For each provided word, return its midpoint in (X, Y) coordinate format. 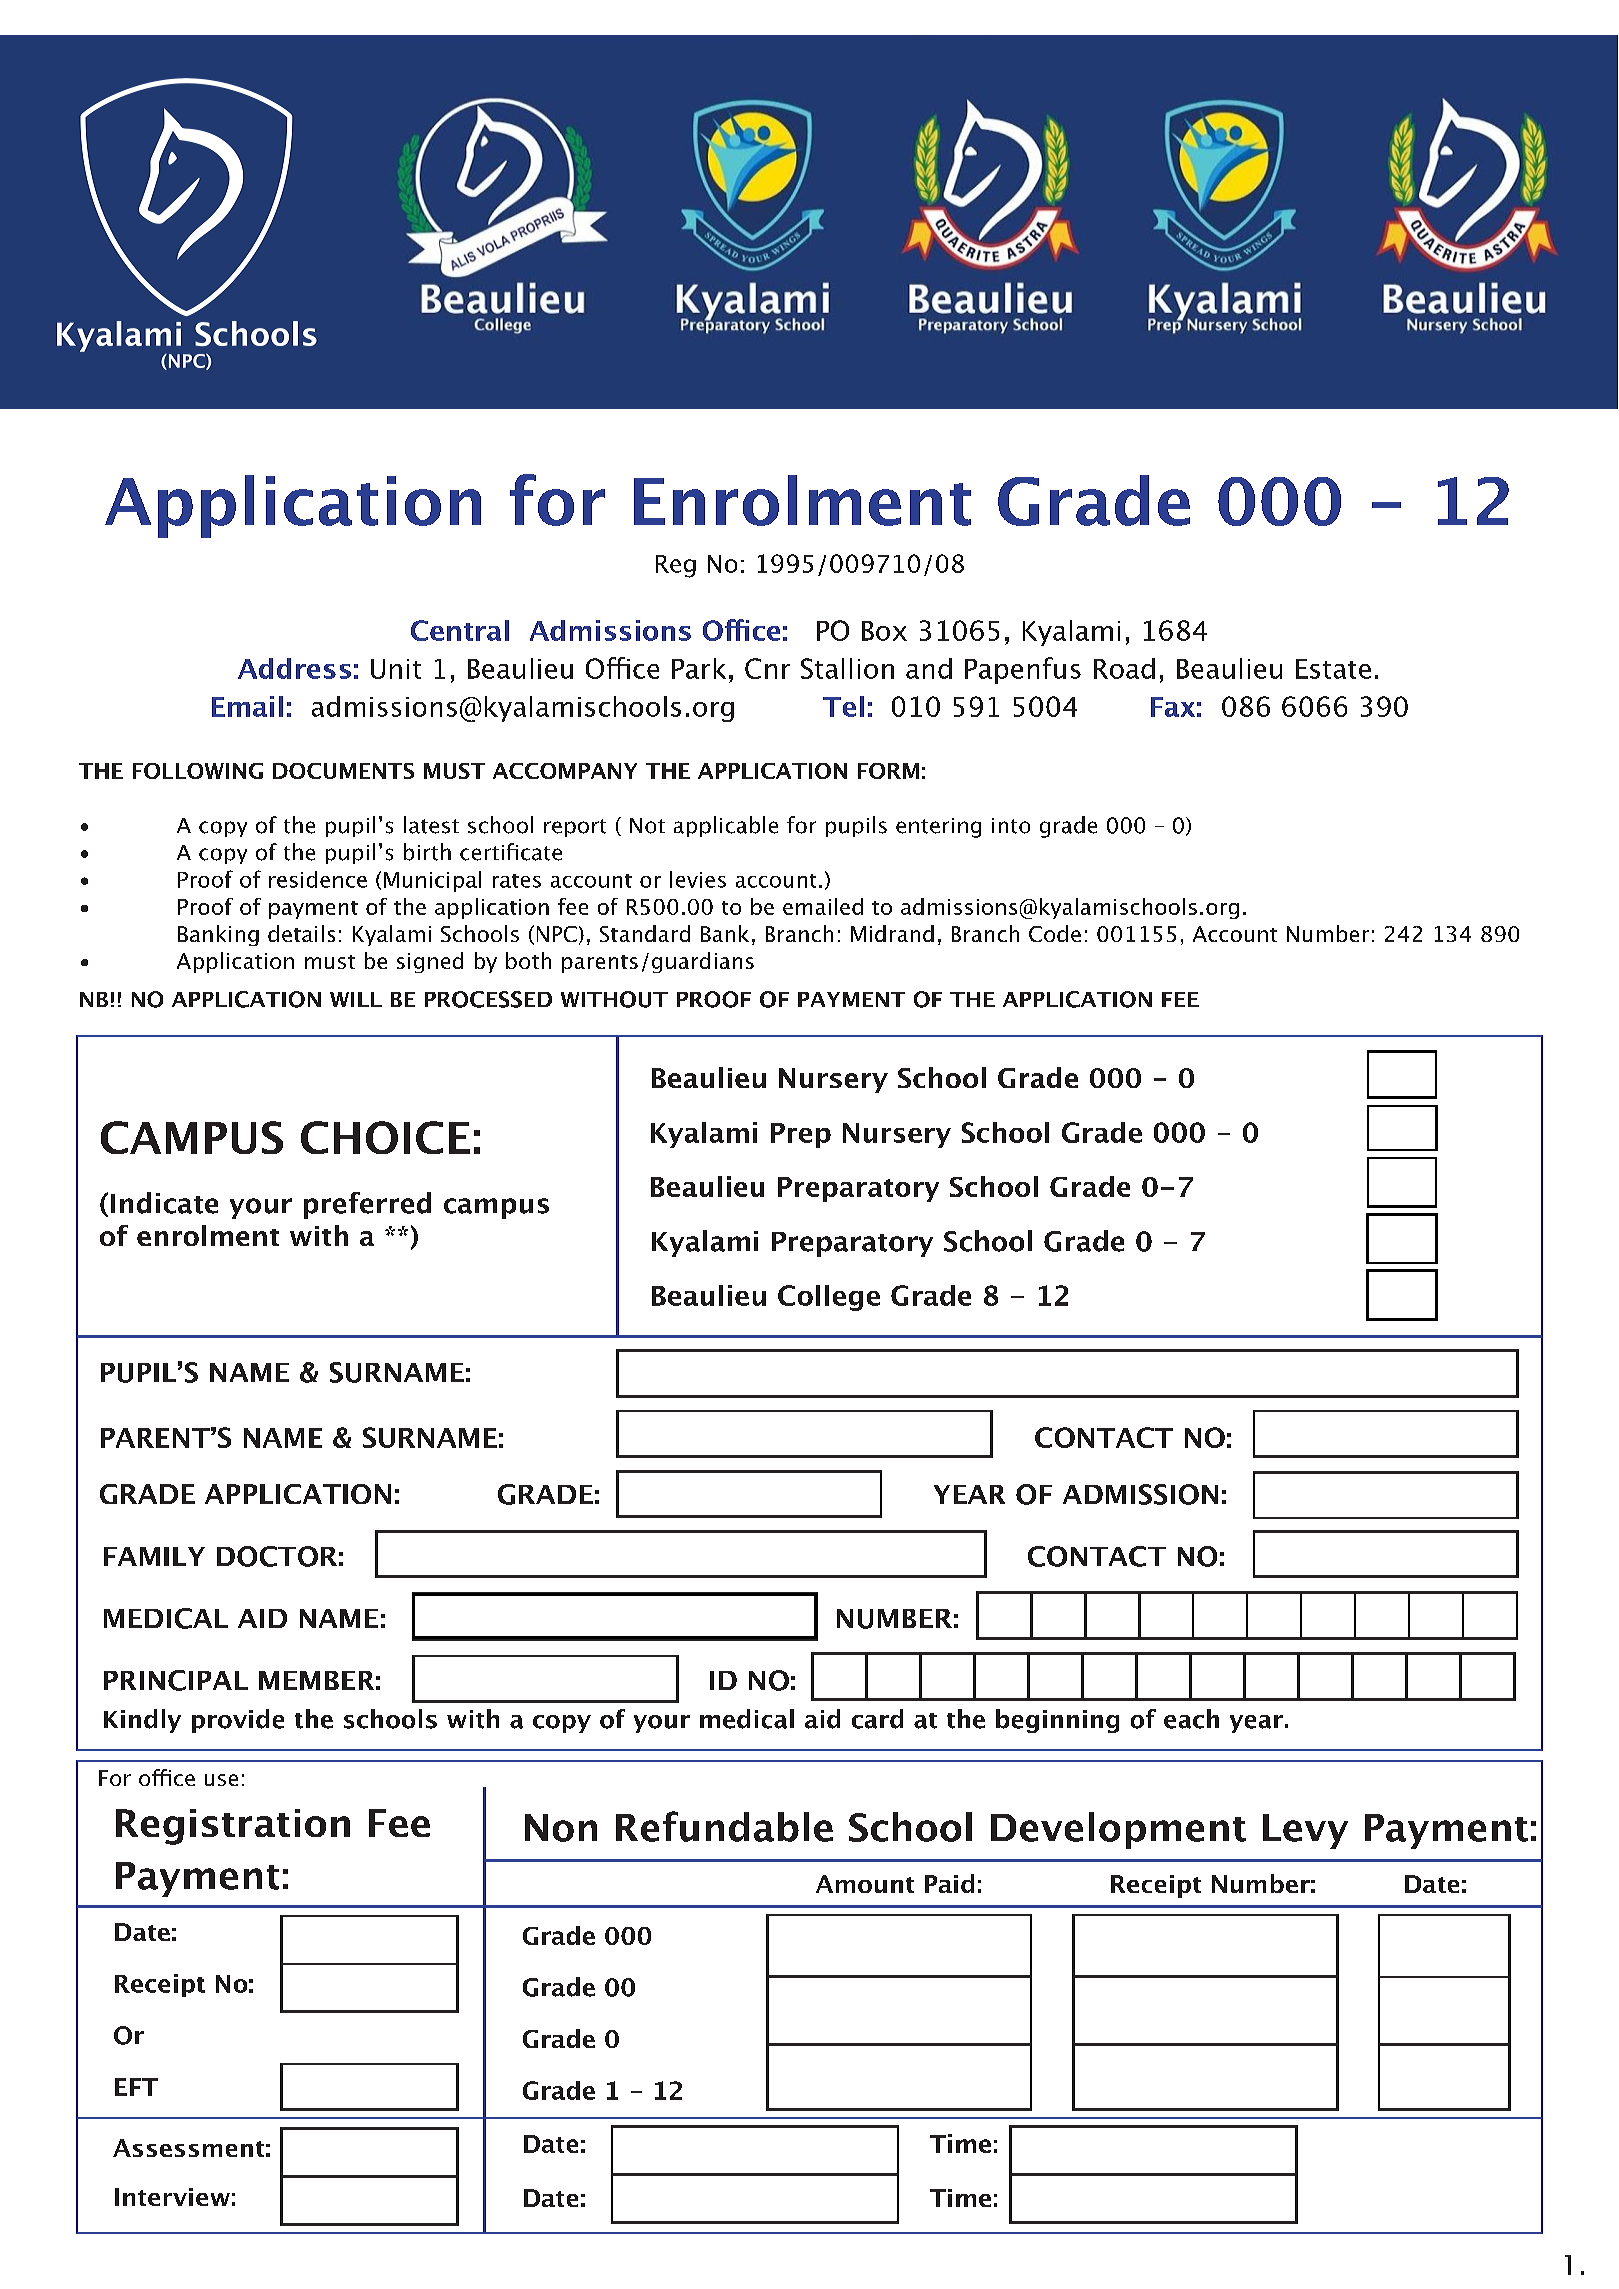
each (1191, 1719)
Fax (1173, 707)
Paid (949, 1883)
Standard (645, 933)
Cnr (767, 668)
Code (1055, 933)
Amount (865, 1884)
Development (1118, 1830)
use (221, 1780)
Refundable (724, 1826)
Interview (172, 2197)
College (829, 1298)
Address (294, 668)
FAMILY (154, 1556)
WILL (356, 999)
